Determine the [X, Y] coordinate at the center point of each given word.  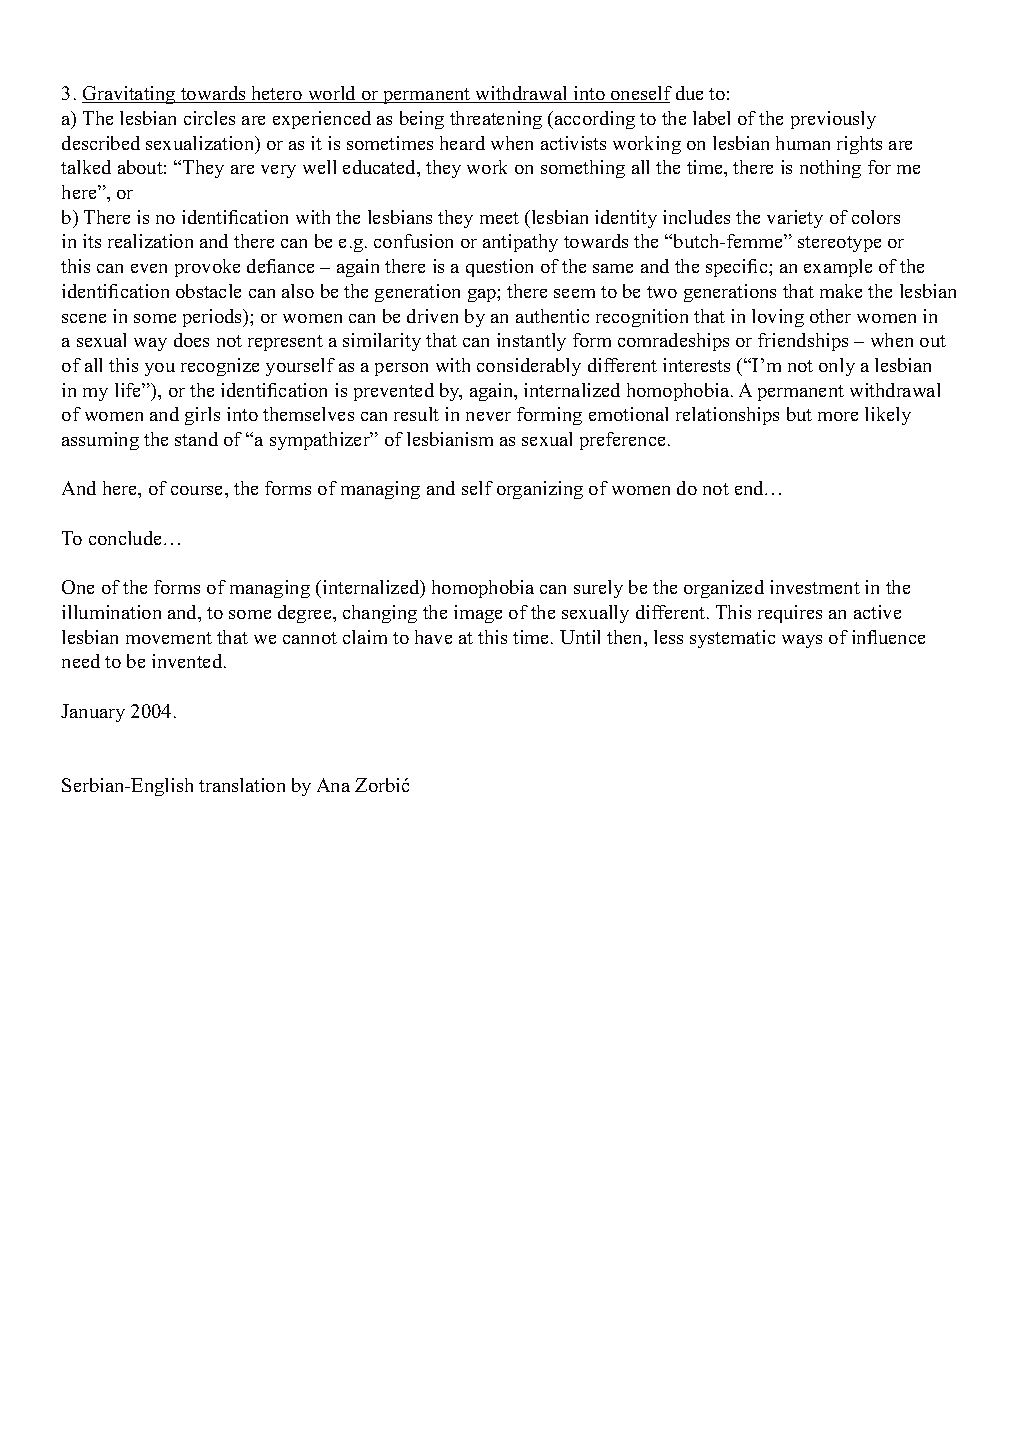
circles [209, 118]
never [488, 416]
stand [196, 439]
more [838, 416]
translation [242, 785]
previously [833, 120]
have [433, 637]
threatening [496, 120]
